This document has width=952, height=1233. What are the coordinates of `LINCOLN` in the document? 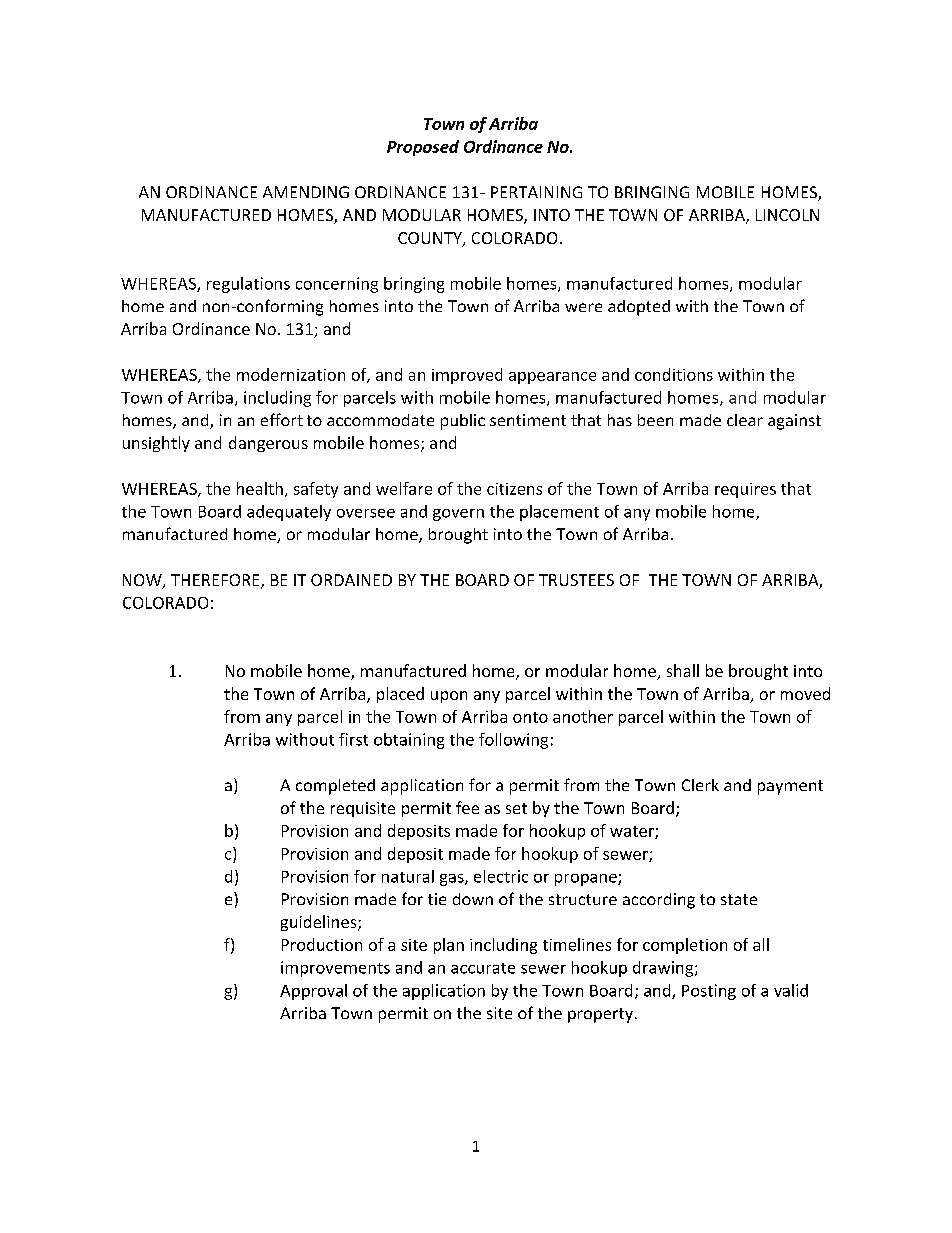 It's located at (787, 215).
